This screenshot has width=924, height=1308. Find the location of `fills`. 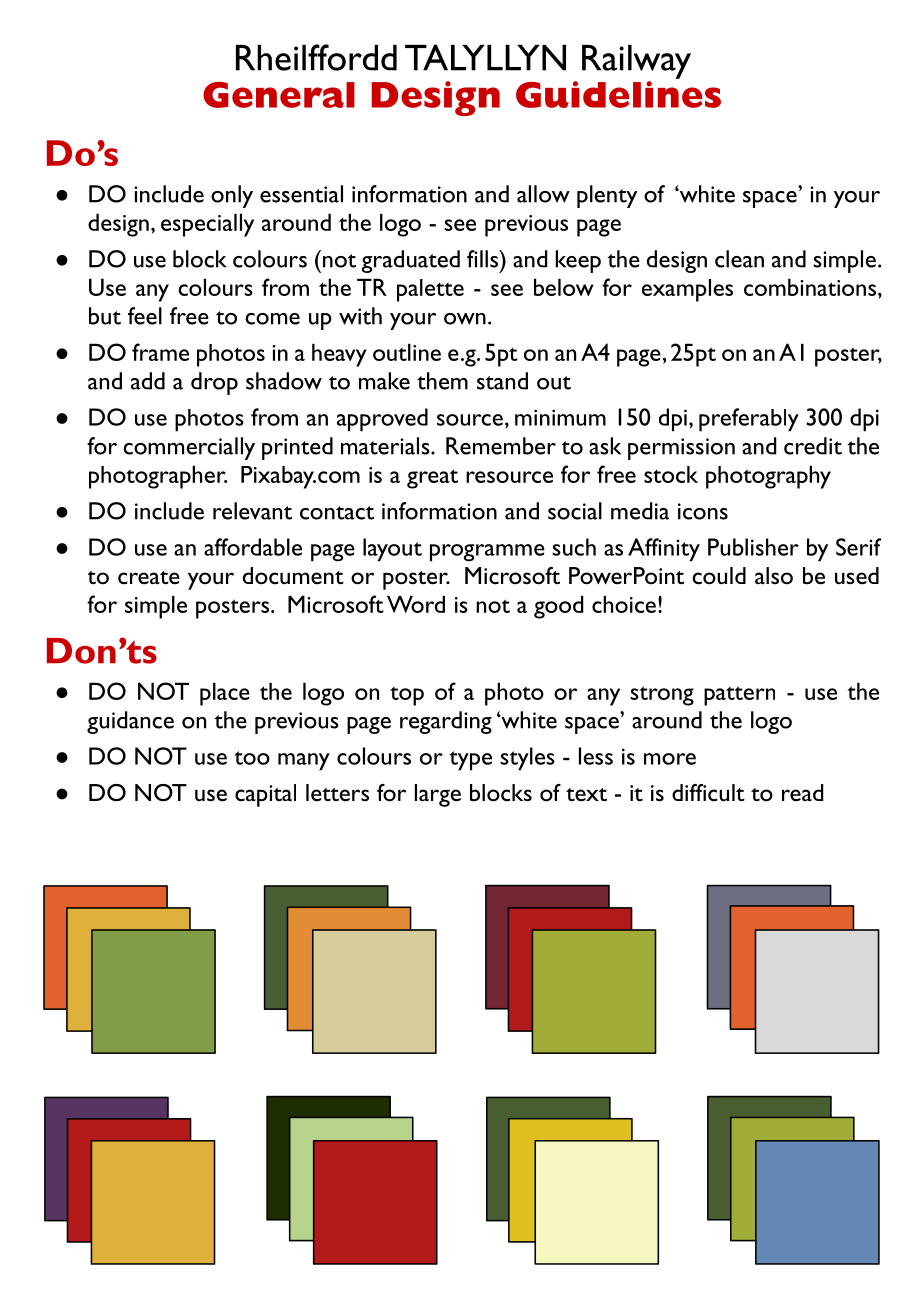

fills is located at coordinates (484, 259).
